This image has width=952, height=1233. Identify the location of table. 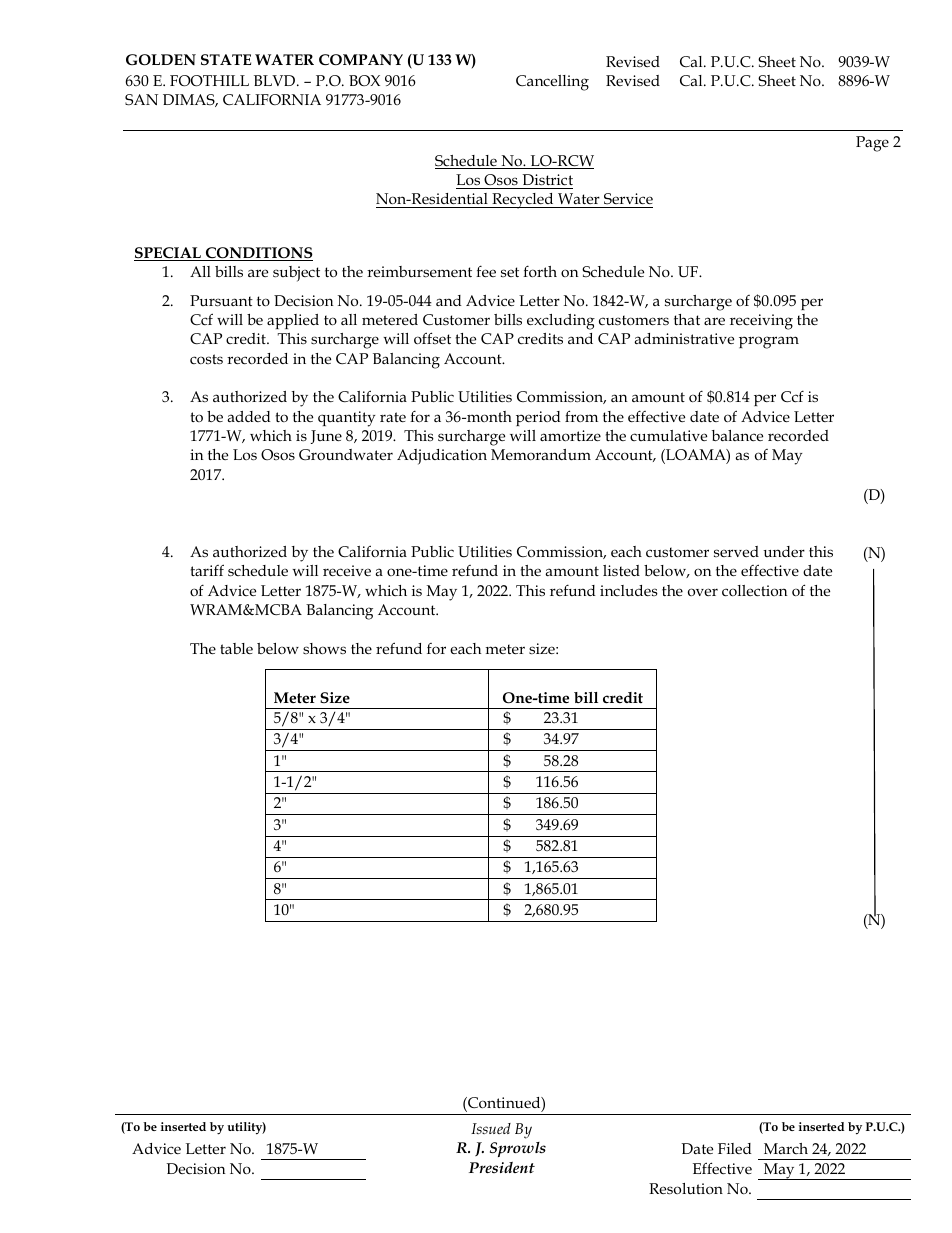
(236, 648).
